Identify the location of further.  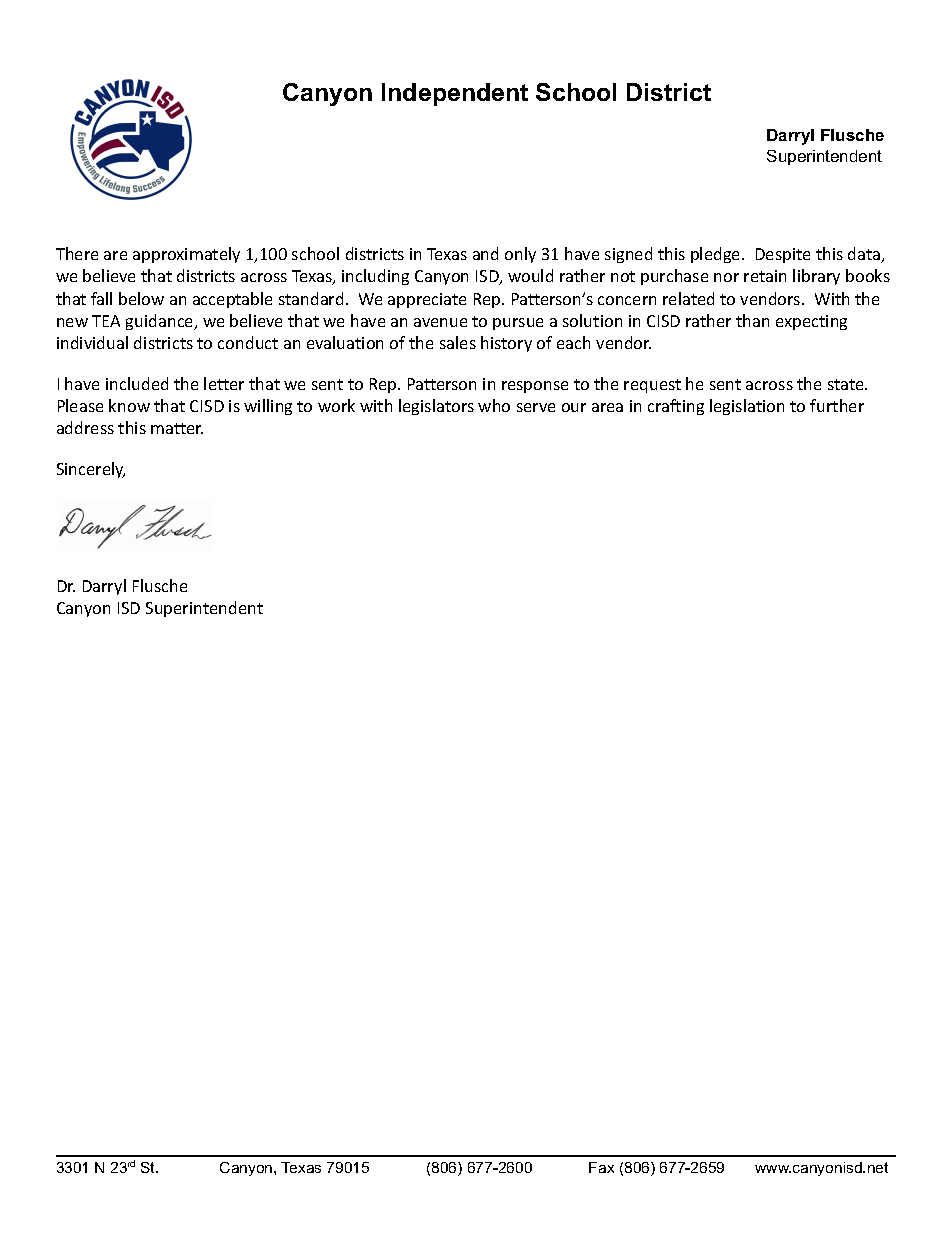
(837, 405).
